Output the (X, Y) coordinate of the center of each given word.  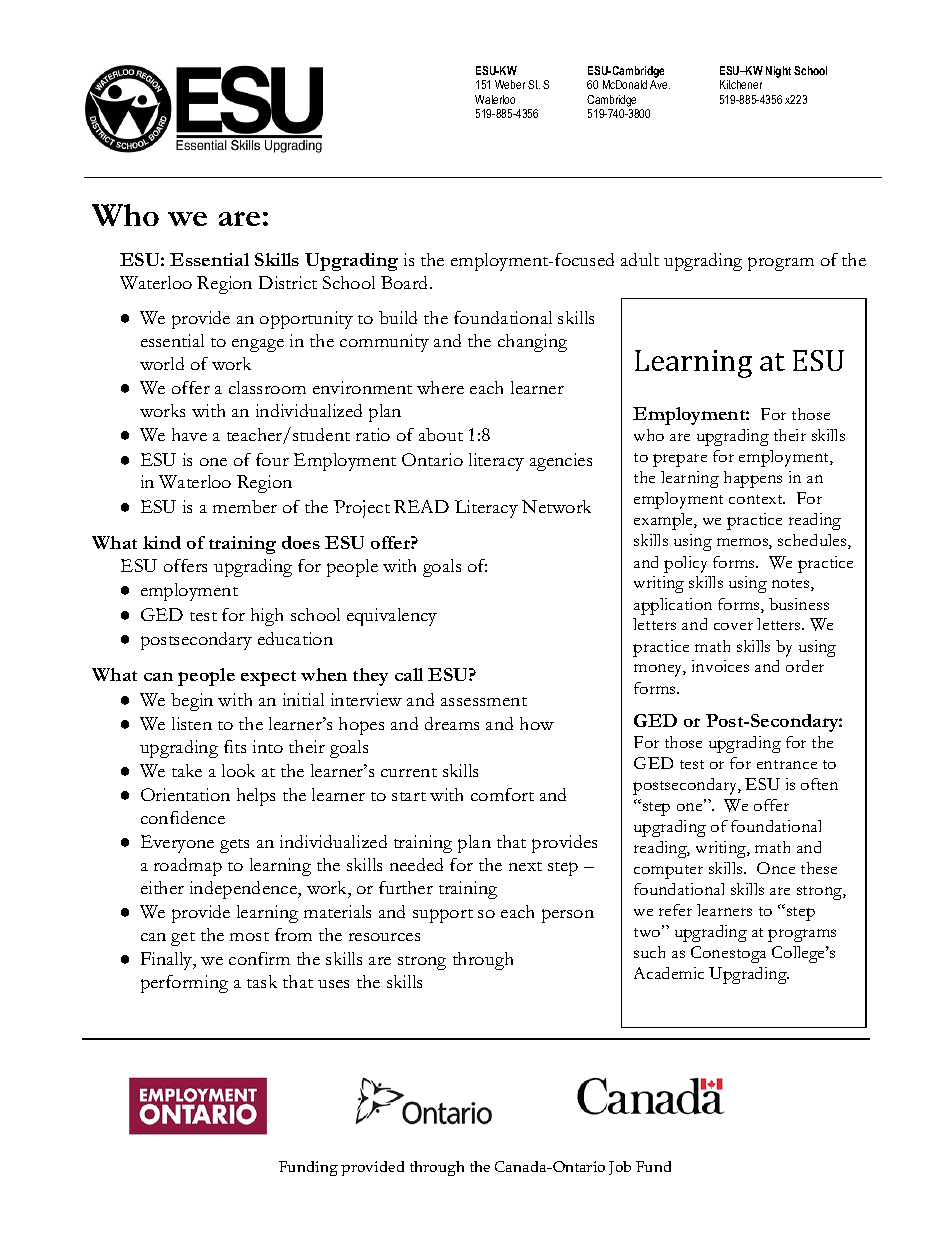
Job (620, 1168)
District (288, 282)
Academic (669, 973)
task (262, 981)
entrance (787, 764)
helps (256, 797)
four (272, 459)
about (441, 434)
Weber (510, 84)
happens (753, 479)
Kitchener (741, 84)
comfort (502, 794)
